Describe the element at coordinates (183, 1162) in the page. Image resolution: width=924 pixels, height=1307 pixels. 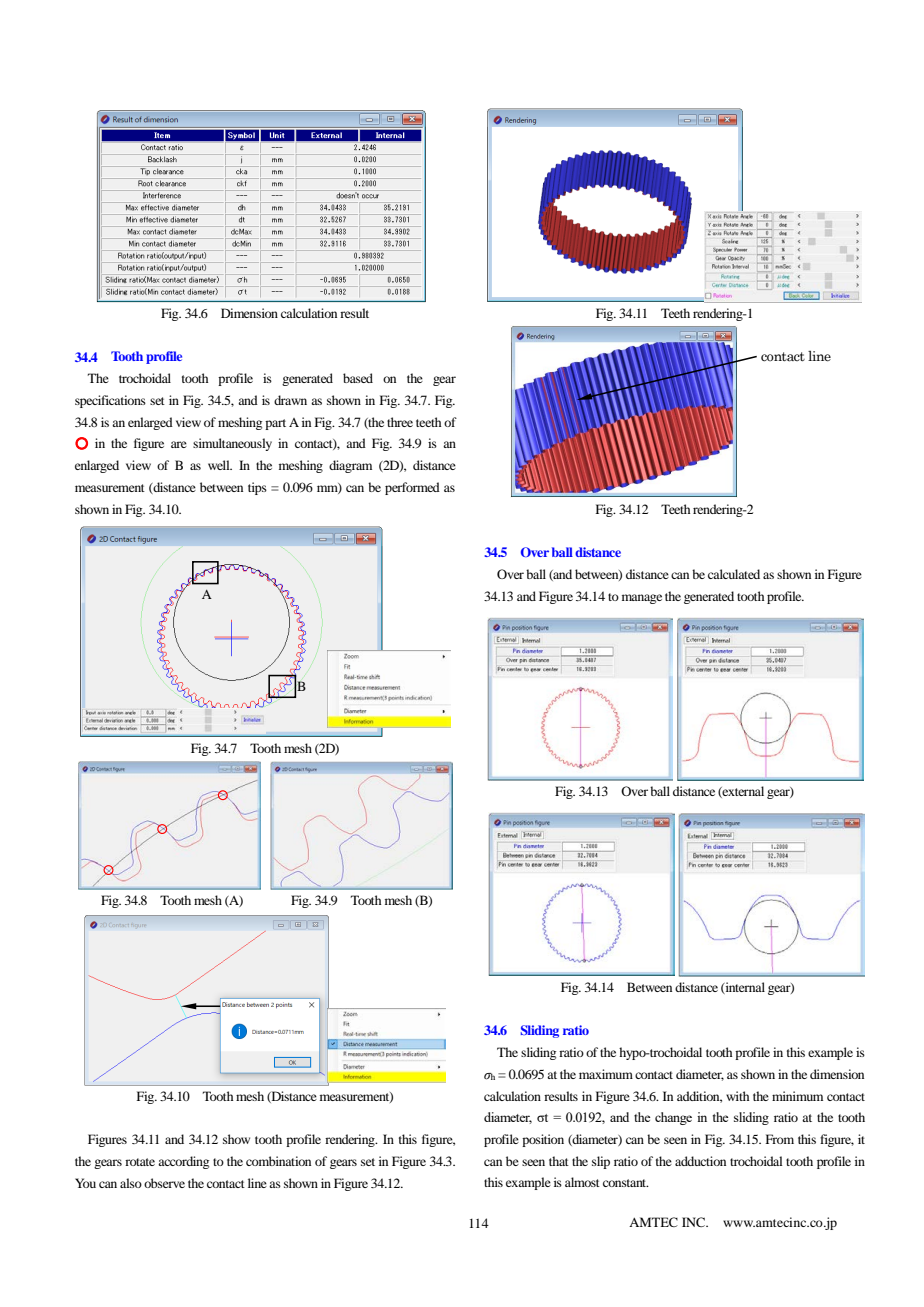
I see `according` at that location.
